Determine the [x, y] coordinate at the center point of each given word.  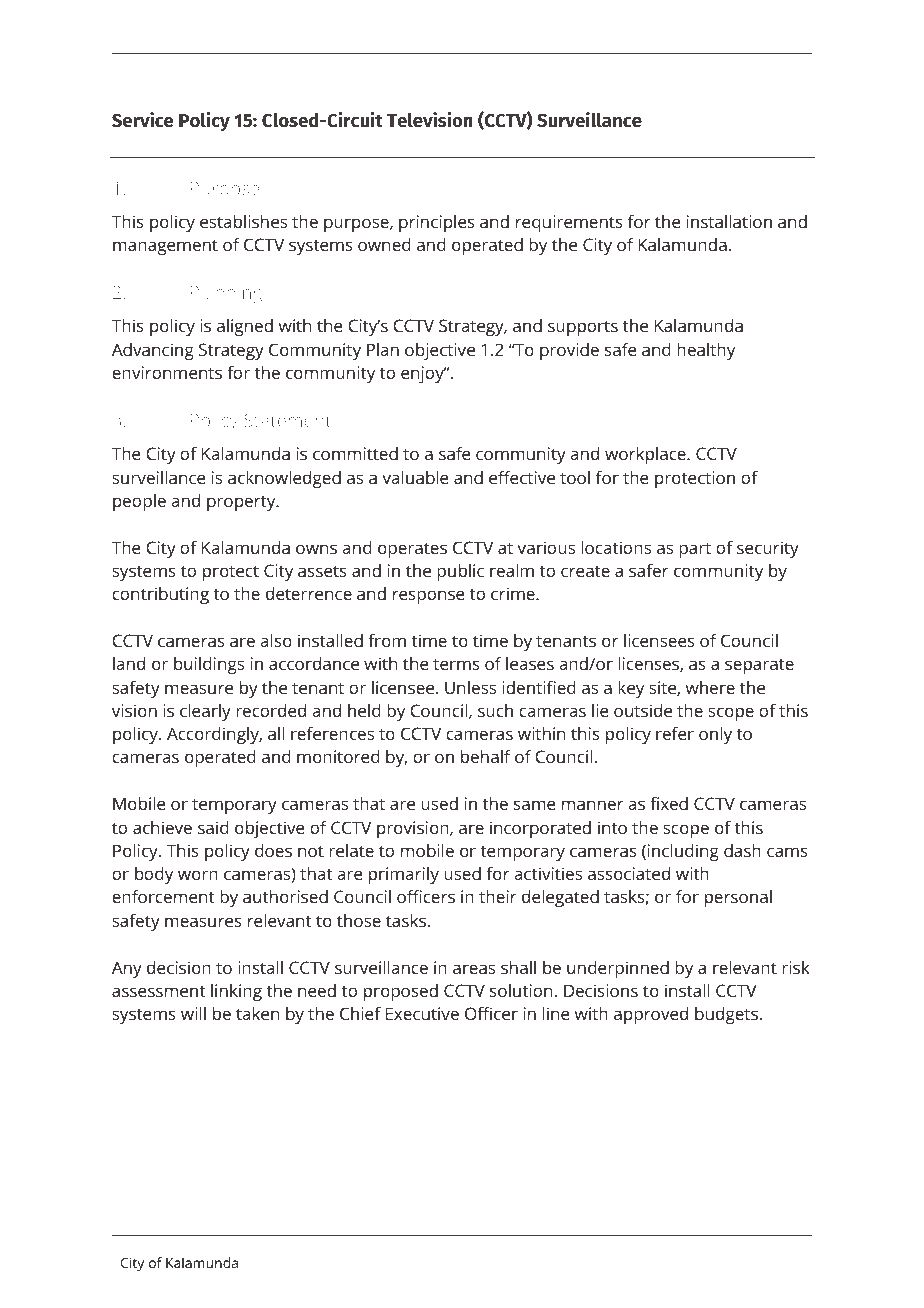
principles [437, 223]
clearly [205, 712]
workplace [646, 455]
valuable [415, 477]
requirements [569, 223]
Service [143, 120]
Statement [287, 420]
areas [474, 969]
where [710, 687]
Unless [470, 687]
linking [236, 992]
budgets [726, 1015]
